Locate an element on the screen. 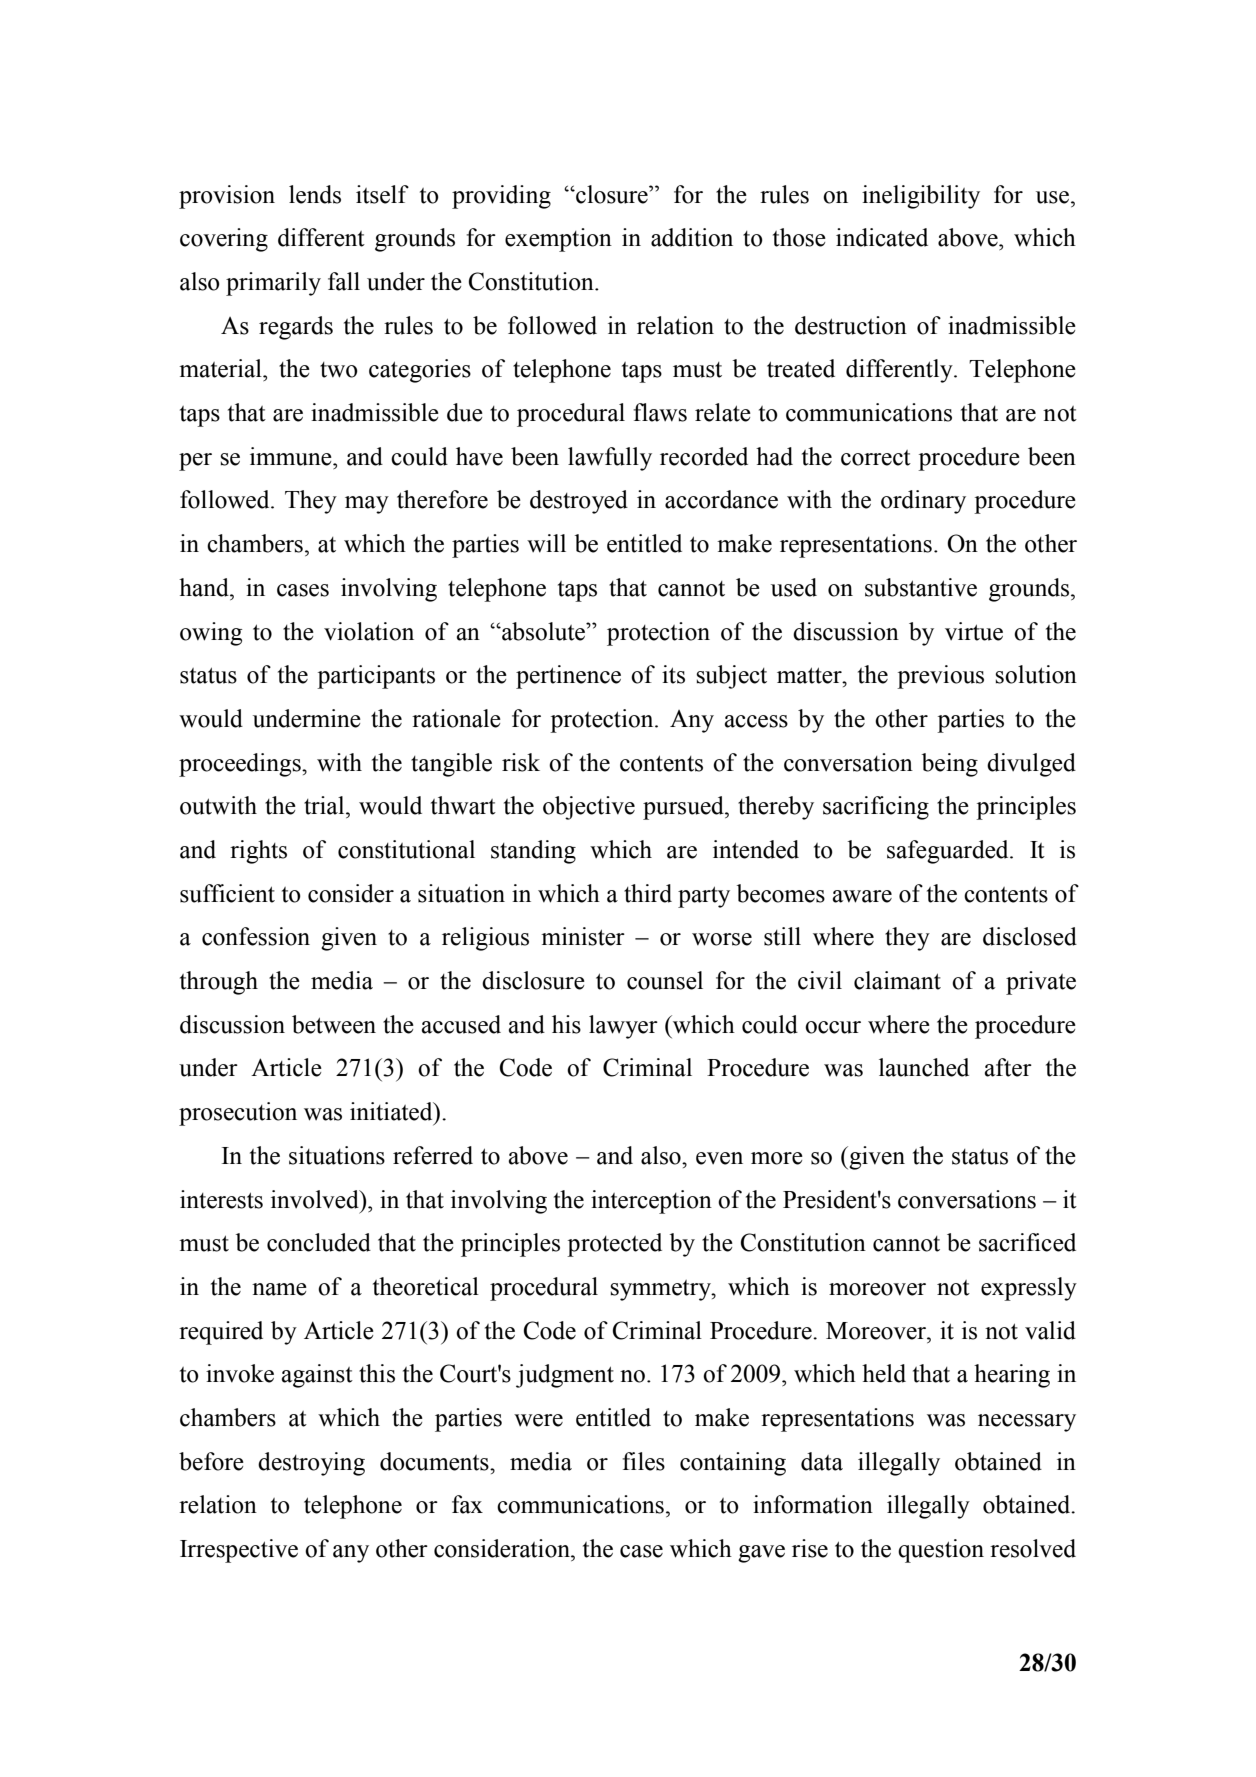 The height and width of the screenshot is (1777, 1256). lends is located at coordinates (315, 194).
